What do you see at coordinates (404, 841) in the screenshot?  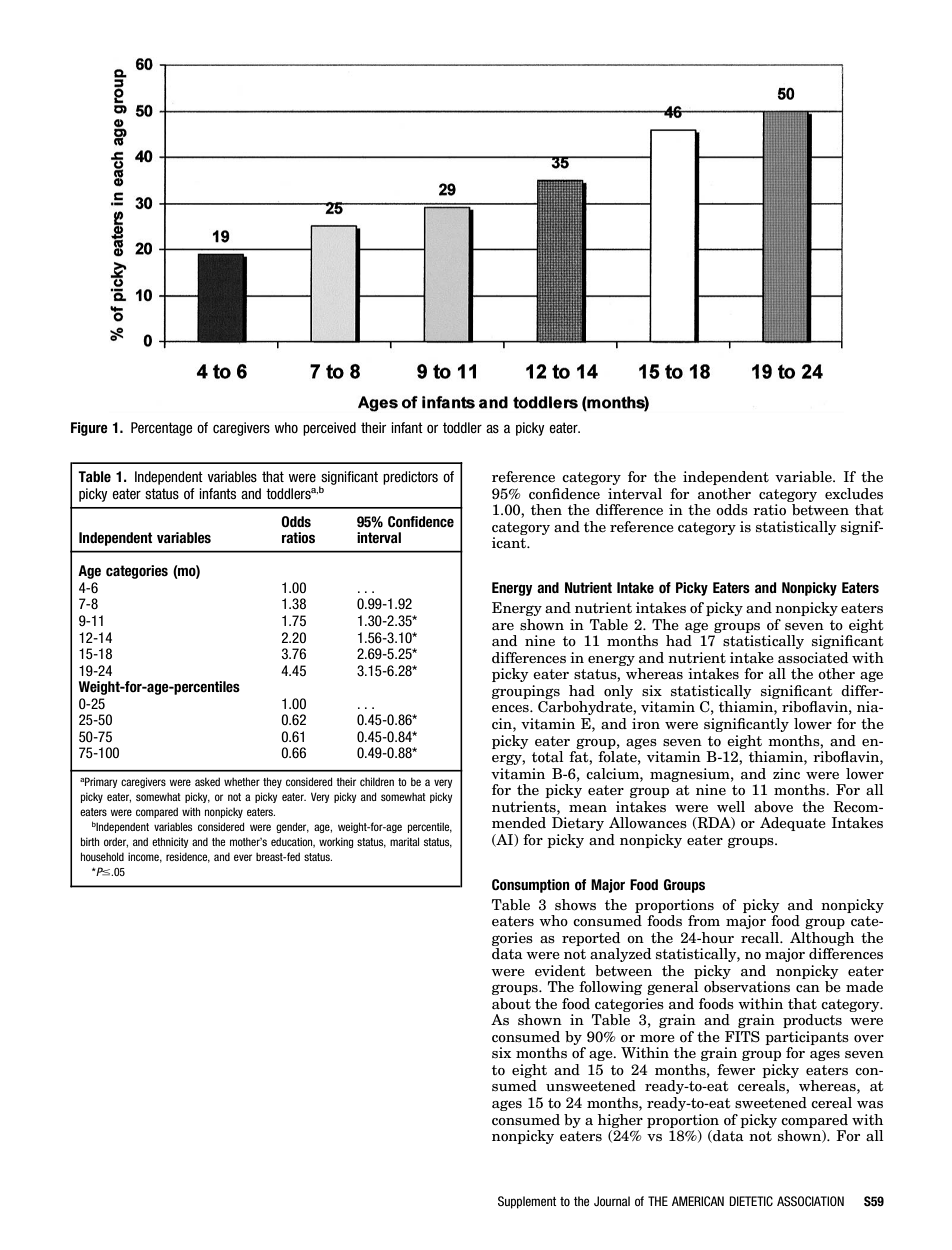 I see `marital` at bounding box center [404, 841].
